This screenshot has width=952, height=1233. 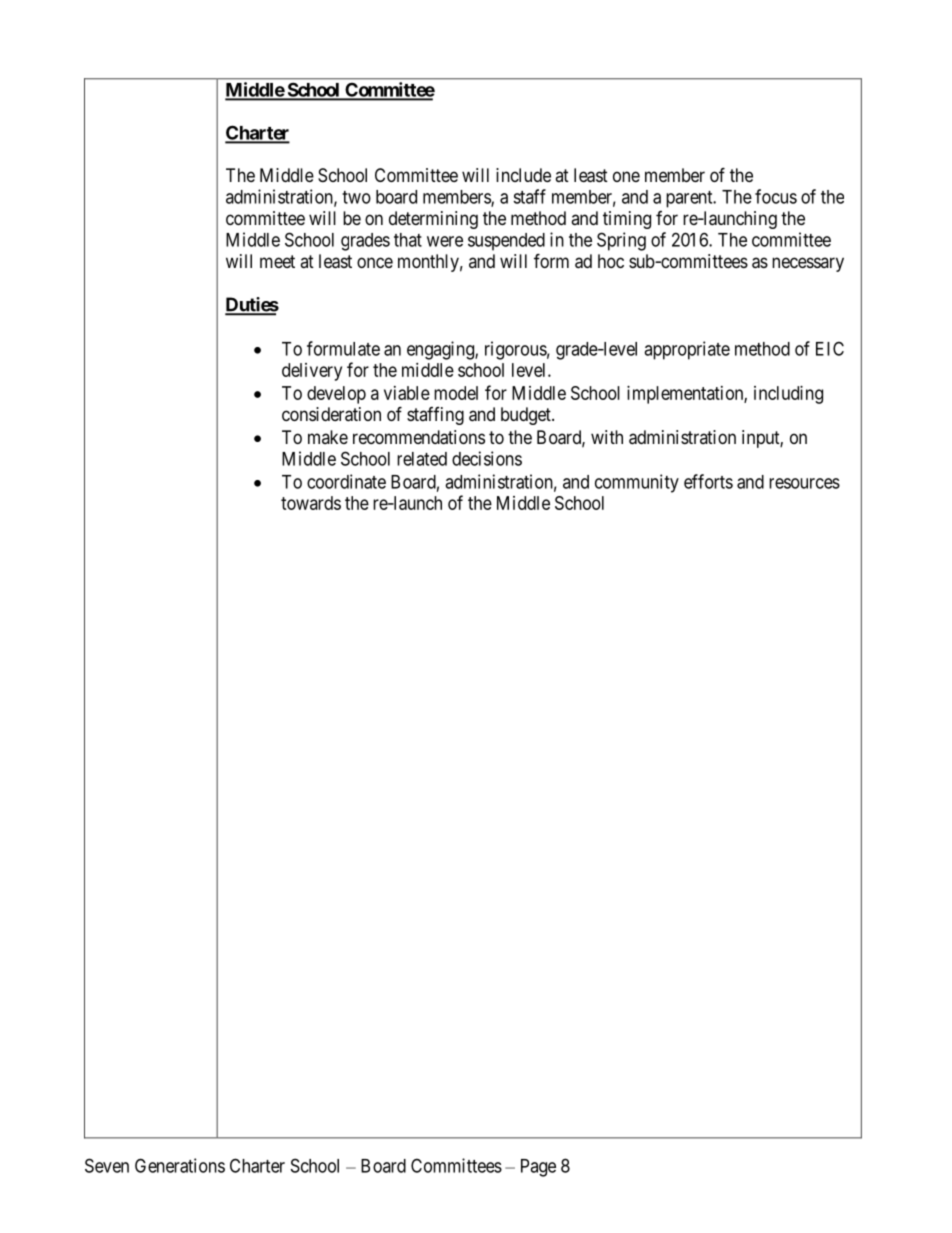 I want to click on coordinate, so click(x=346, y=481).
